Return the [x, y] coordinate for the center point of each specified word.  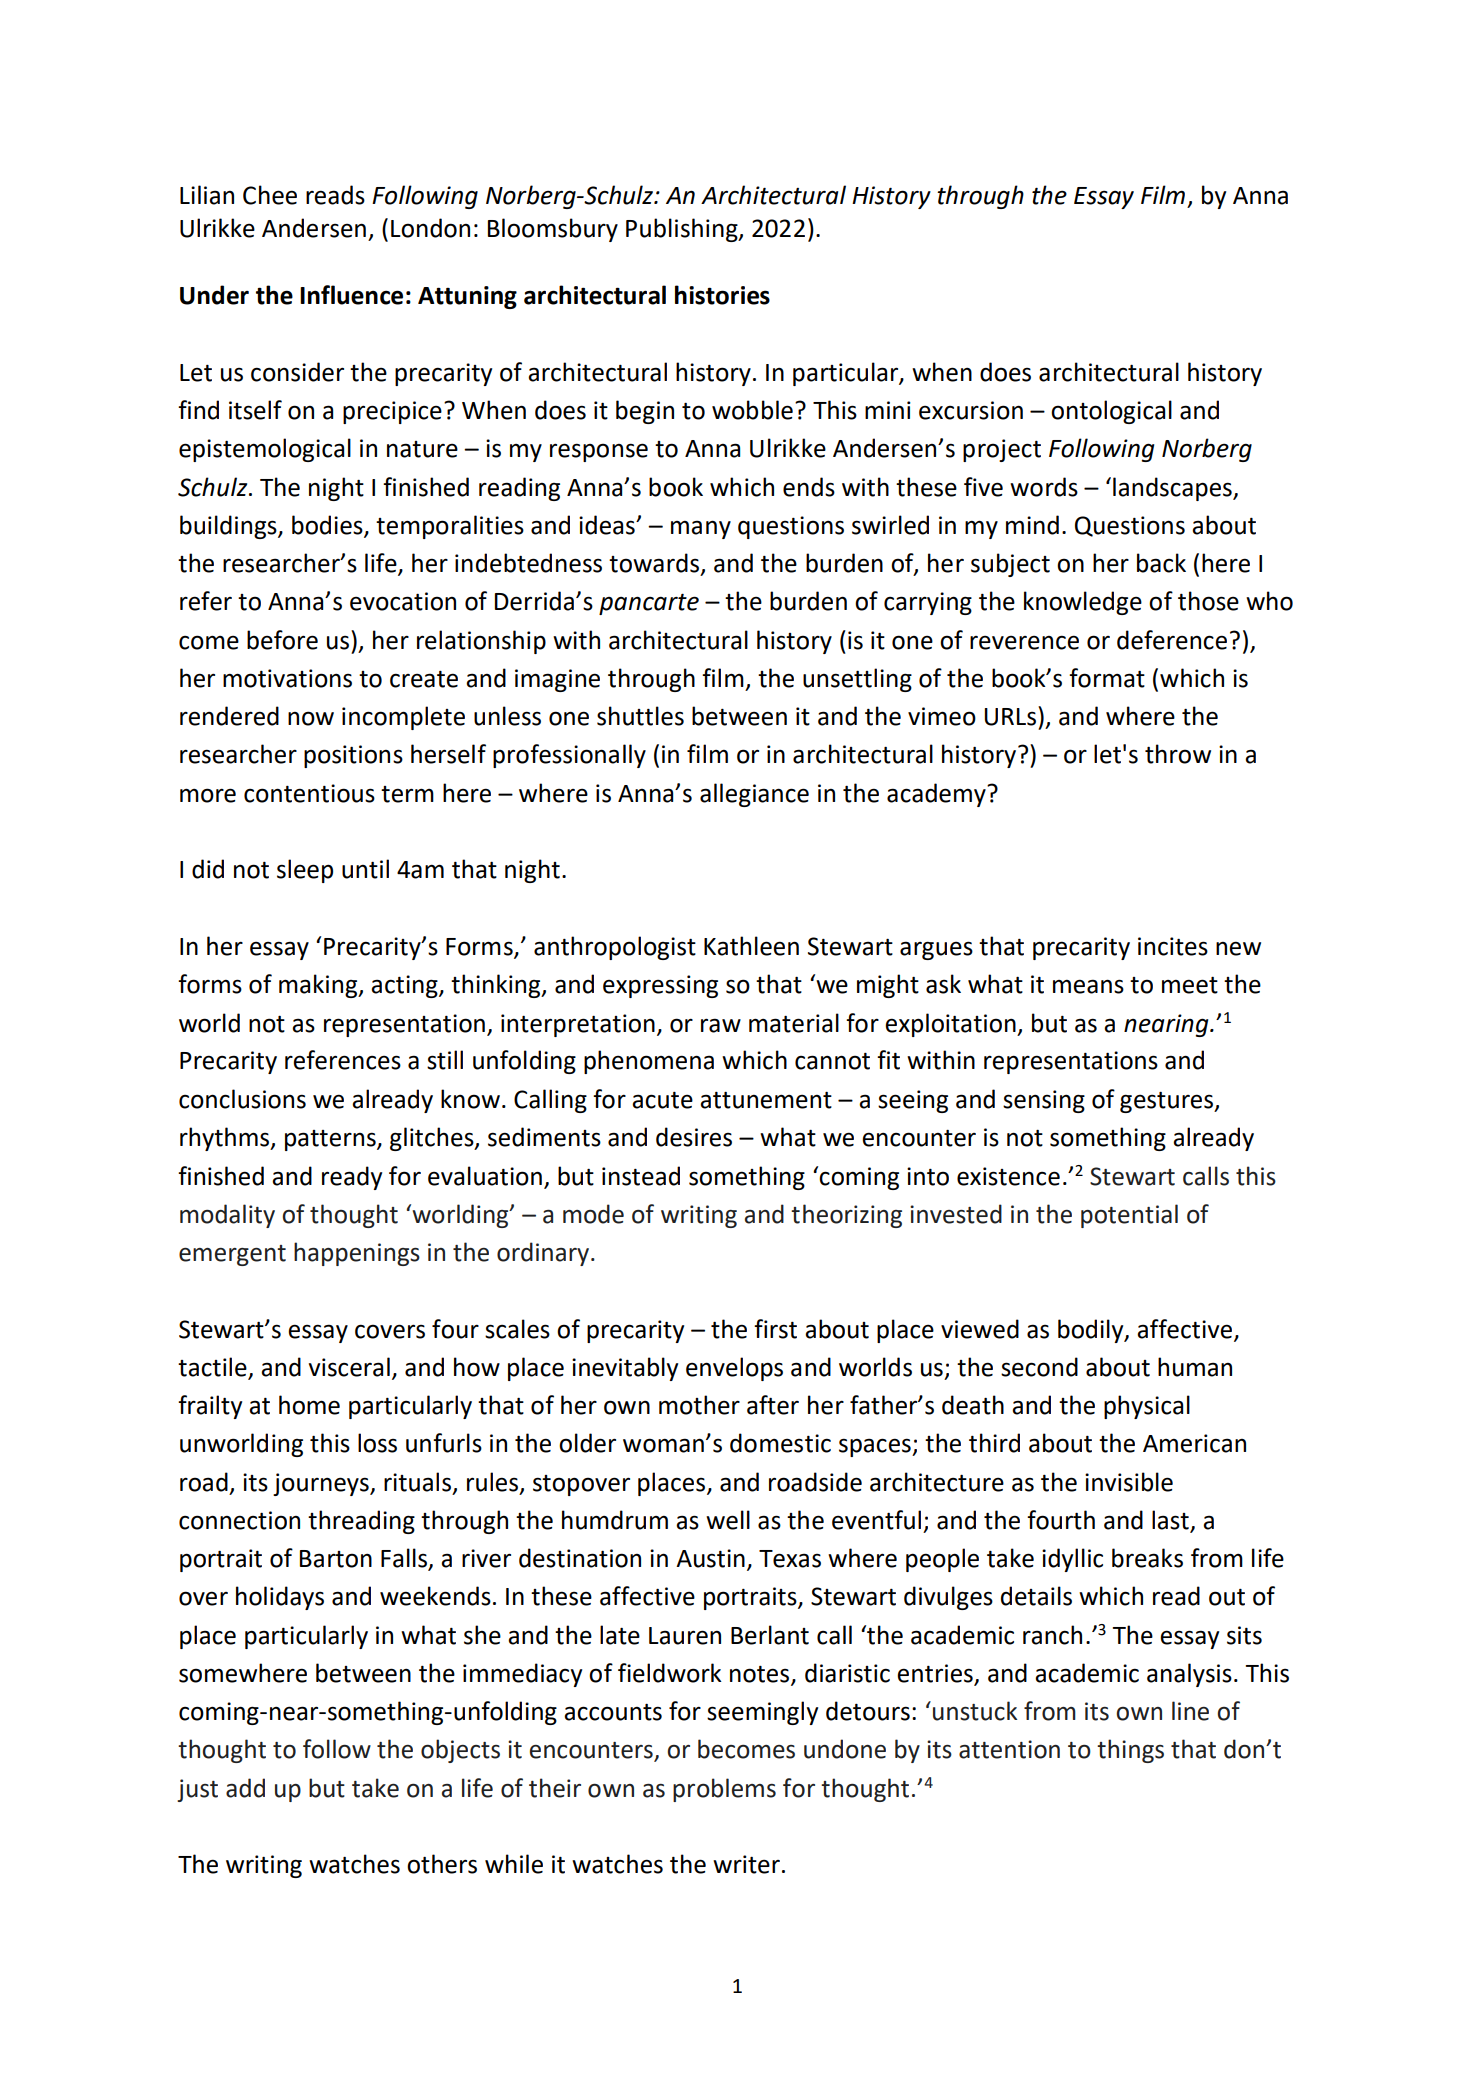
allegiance [754, 795]
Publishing [683, 230]
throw [1178, 754]
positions [353, 756]
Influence [351, 295]
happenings [357, 1254]
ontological [1111, 412]
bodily [1092, 1331]
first [775, 1329]
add [245, 1788]
